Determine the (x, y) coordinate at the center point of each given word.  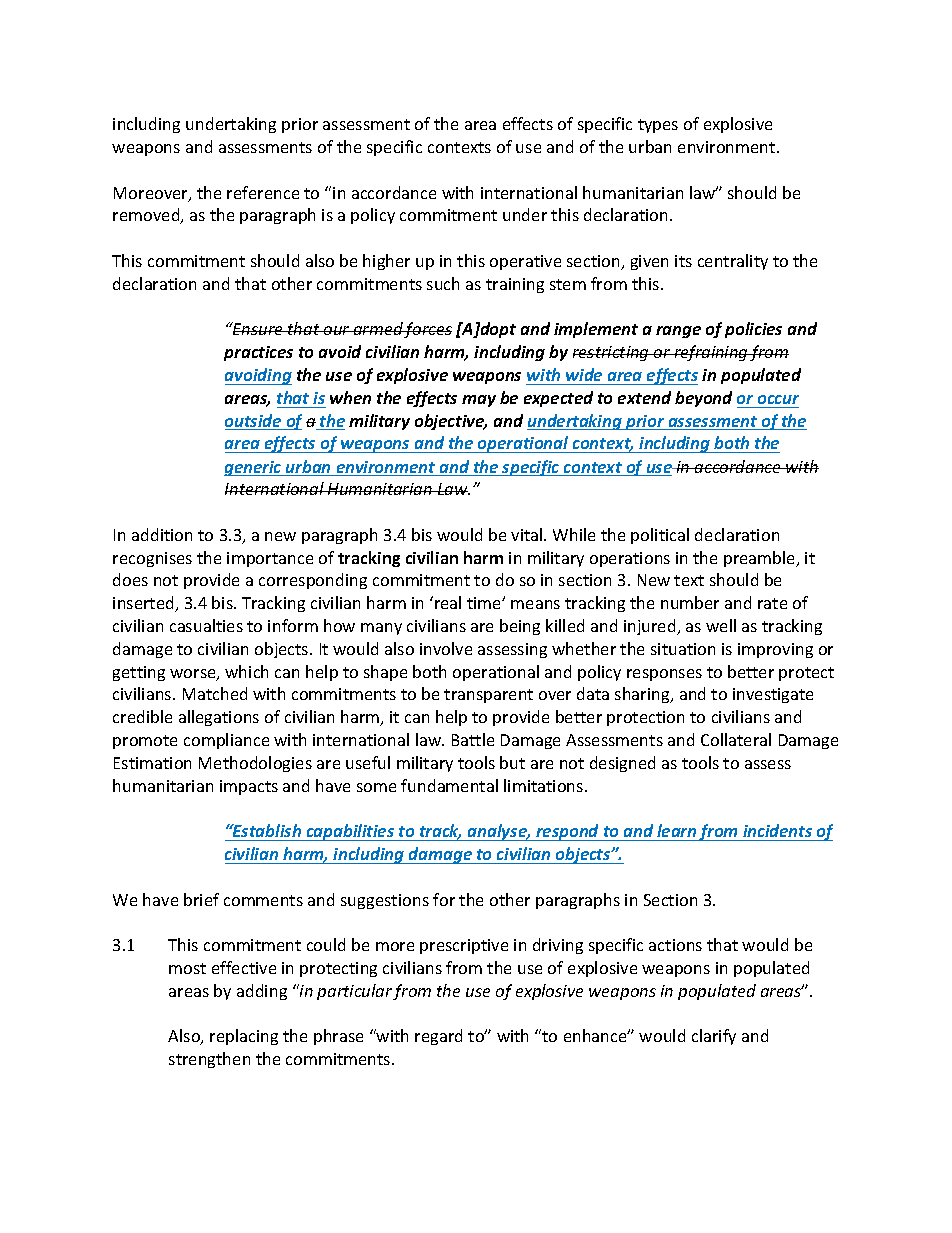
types (658, 126)
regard (438, 1037)
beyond (703, 399)
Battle (473, 739)
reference (263, 192)
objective (451, 422)
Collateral (736, 739)
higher (386, 262)
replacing (244, 1037)
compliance (226, 741)
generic (254, 468)
